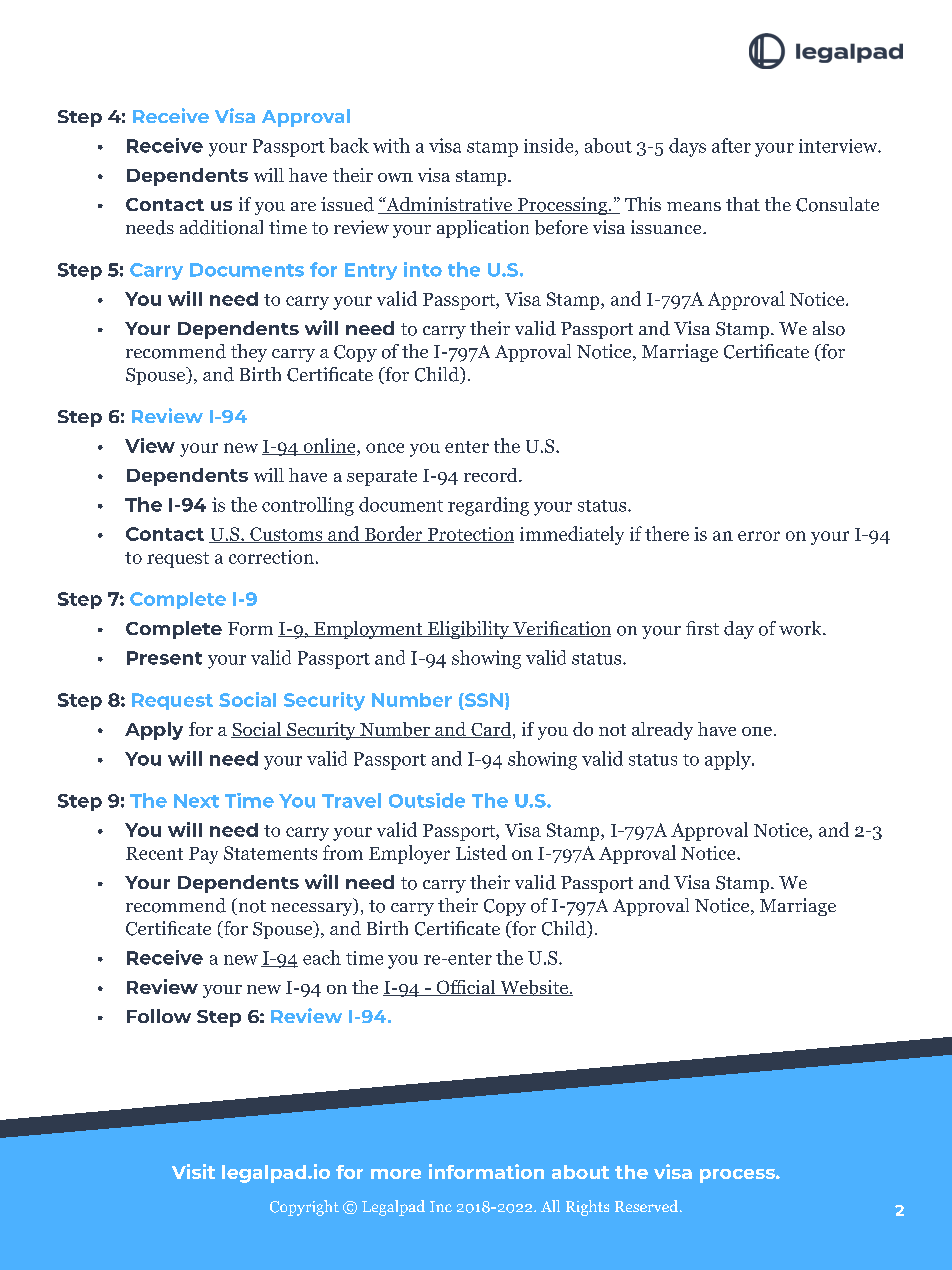 The image size is (952, 1270). Describe the element at coordinates (550, 1206) in the screenshot. I see `All` at that location.
